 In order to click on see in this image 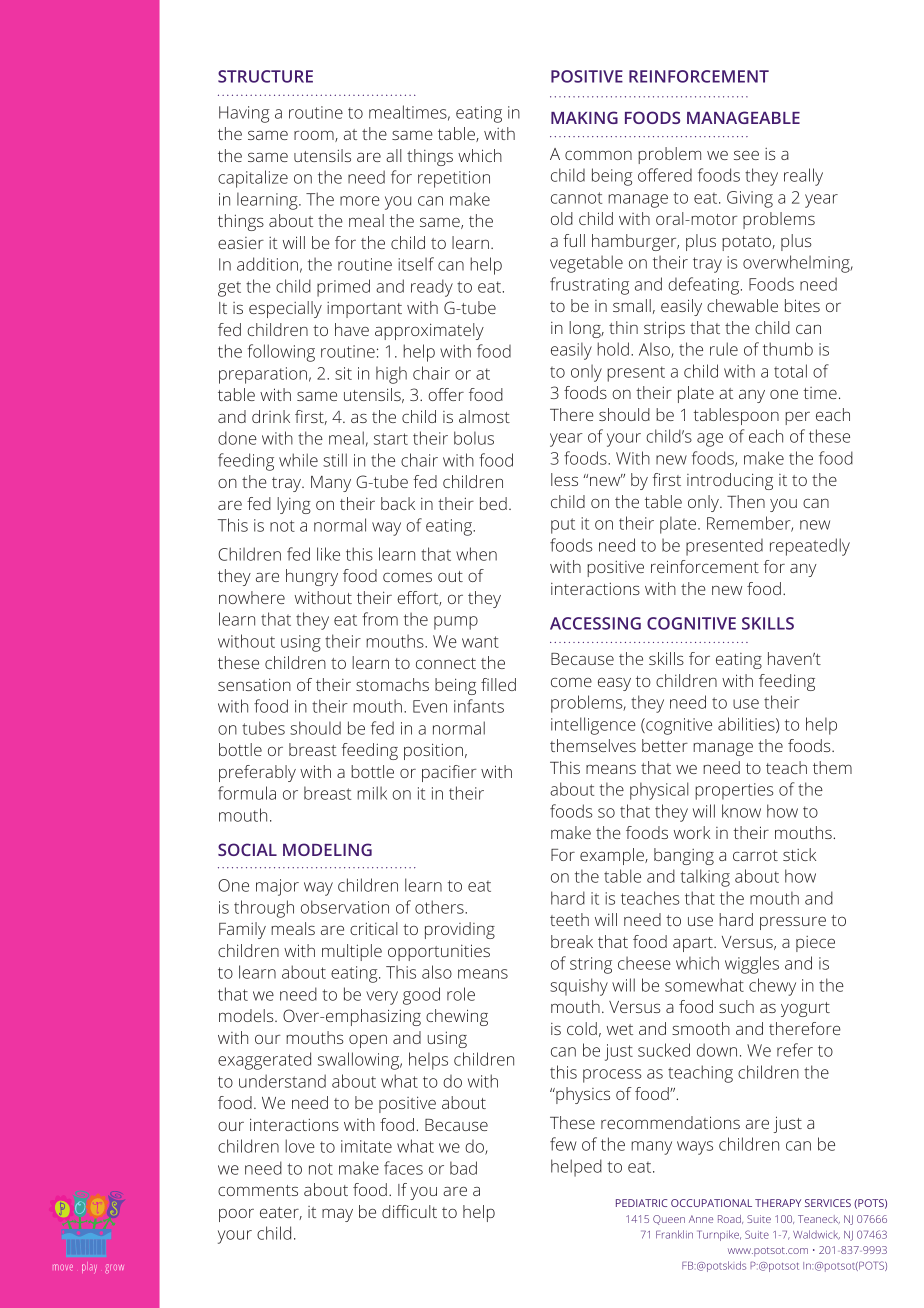, I will do `click(746, 155)`.
